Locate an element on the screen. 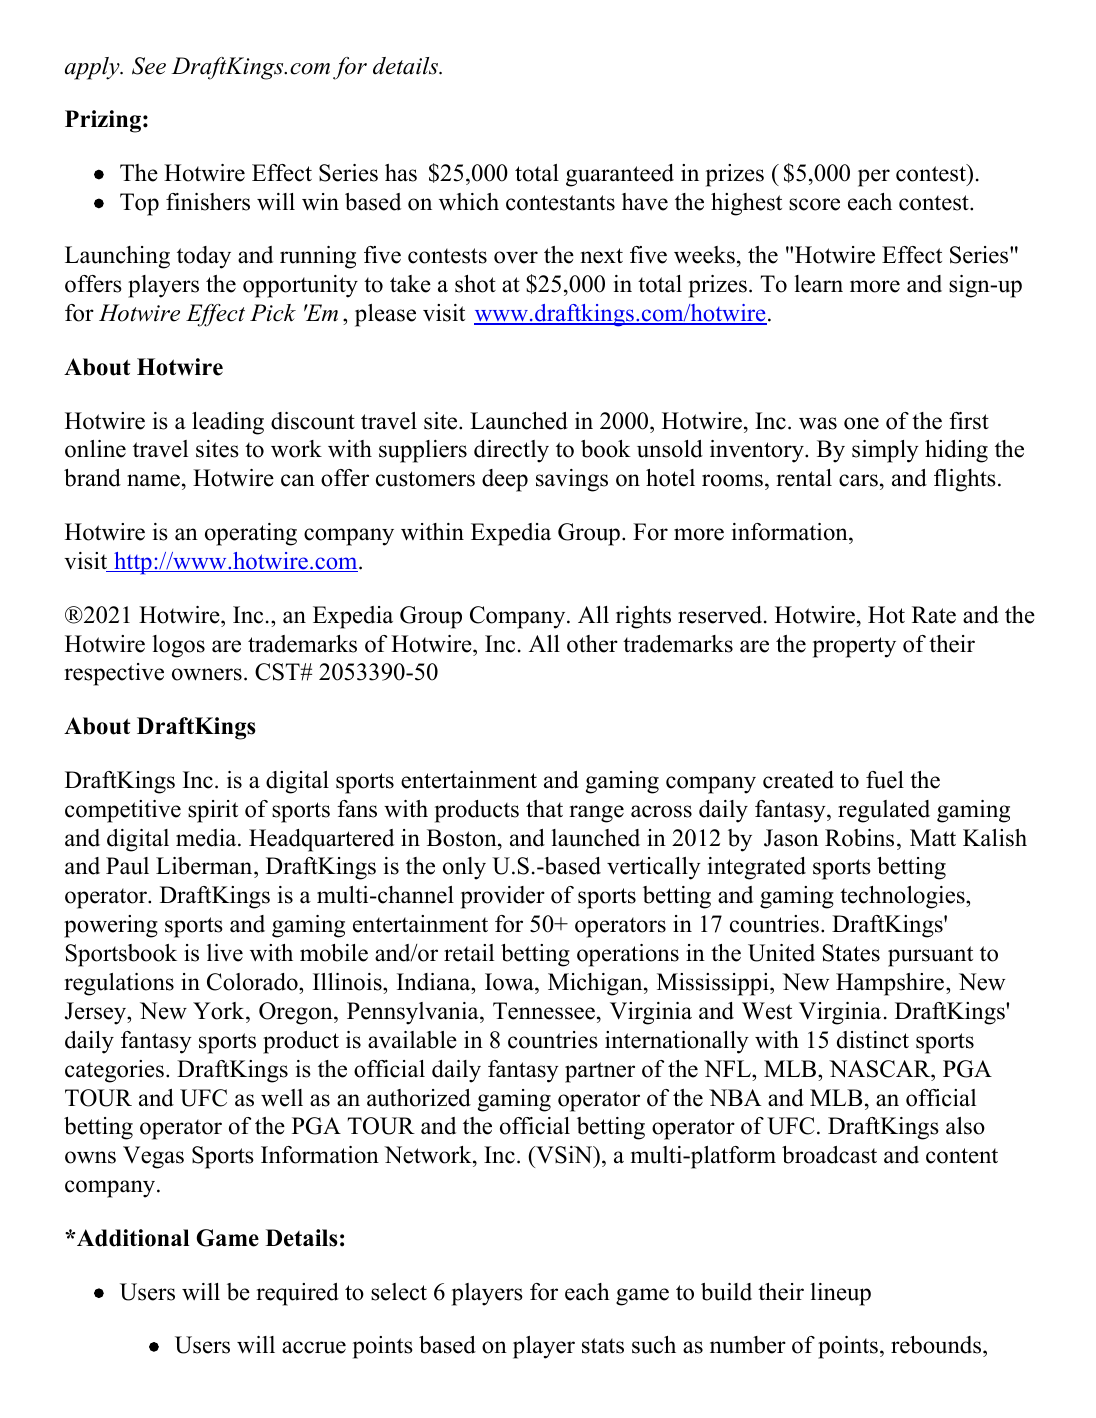  apply is located at coordinates (93, 68).
